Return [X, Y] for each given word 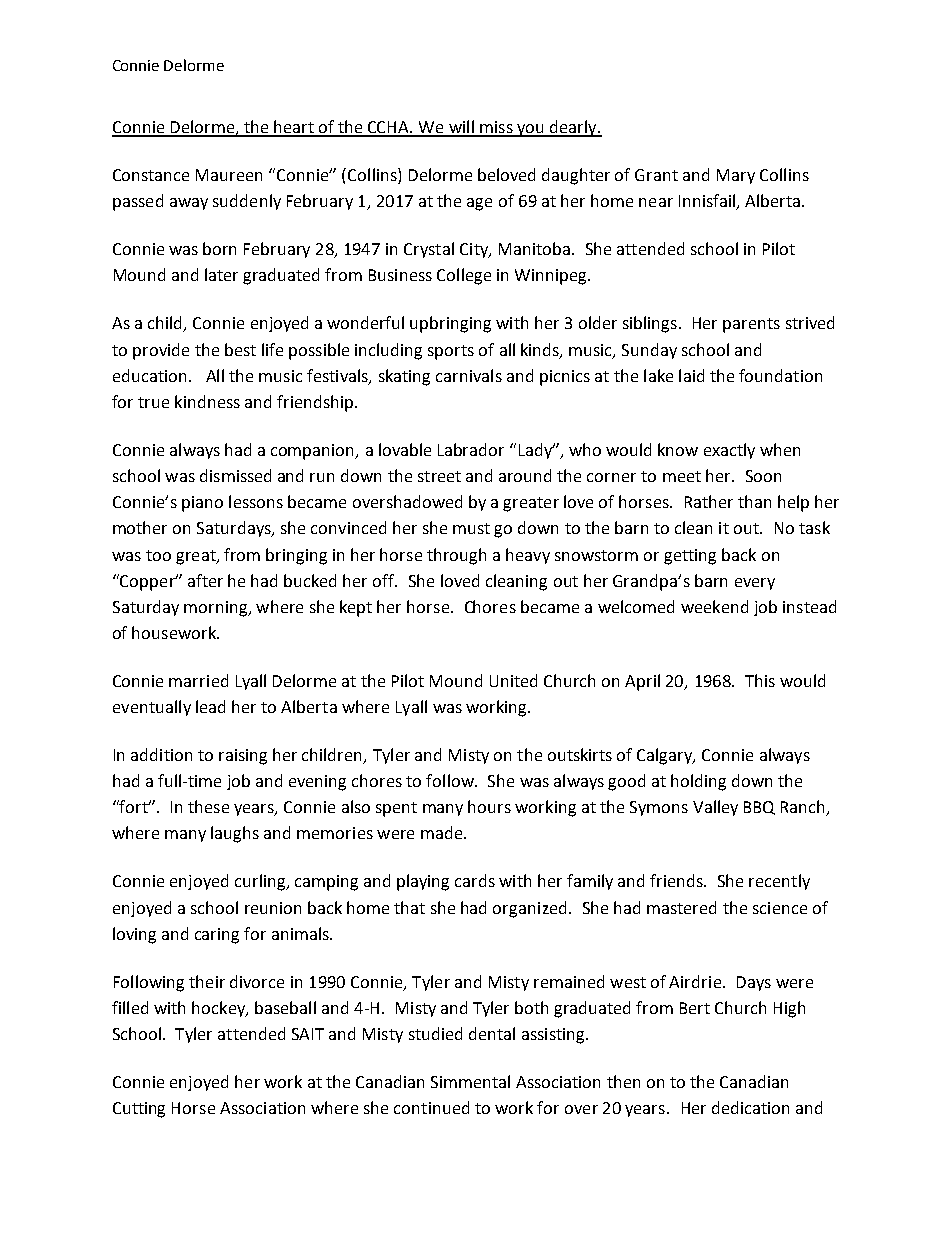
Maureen [229, 175]
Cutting [139, 1110]
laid [691, 375]
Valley [715, 808]
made [441, 832]
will [461, 128]
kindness [207, 401]
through [456, 556]
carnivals [469, 375]
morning [217, 609]
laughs [235, 834]
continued [431, 1107]
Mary [736, 176]
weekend [714, 606]
